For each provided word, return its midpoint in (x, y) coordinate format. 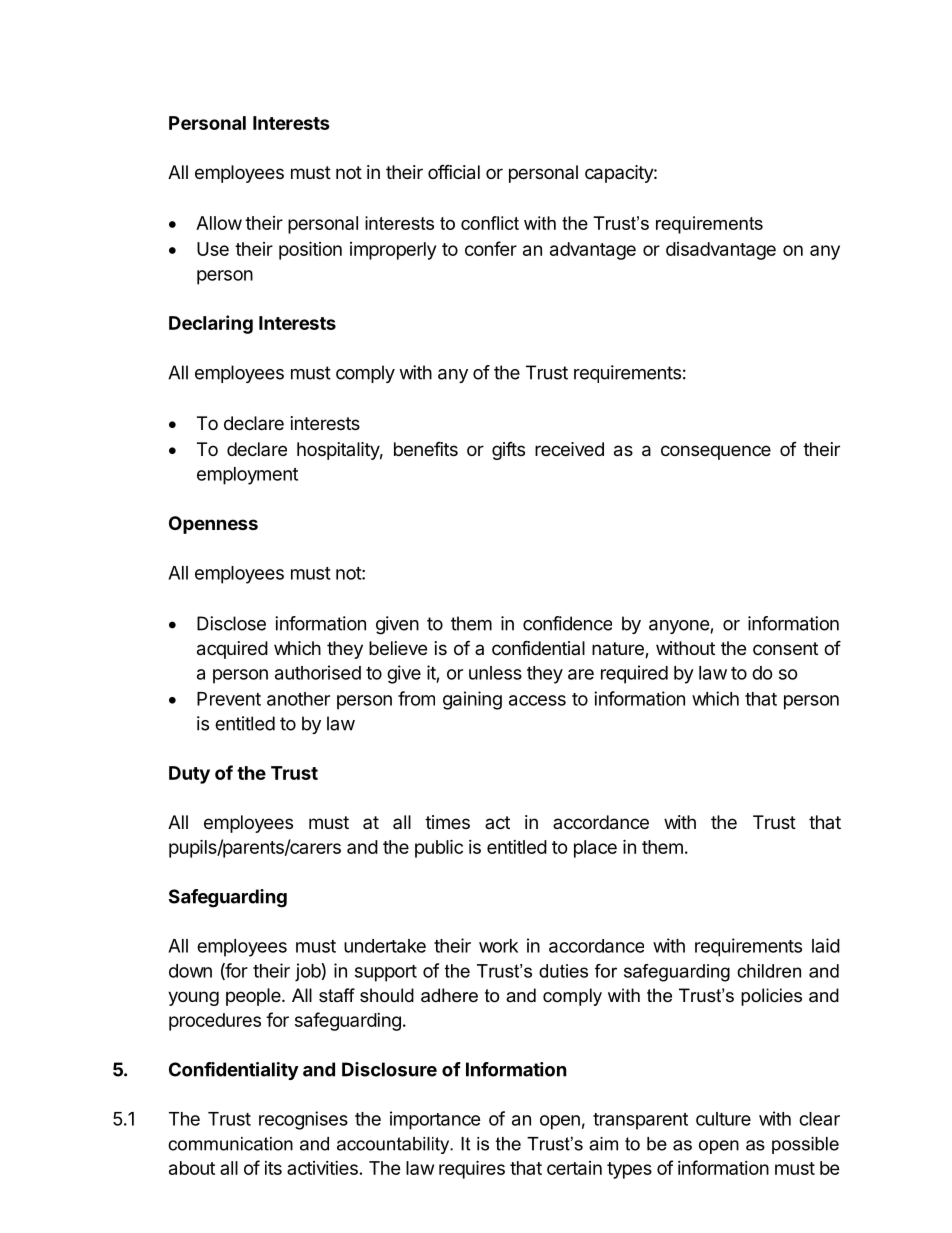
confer (491, 248)
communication (230, 1144)
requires (472, 1169)
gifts (508, 451)
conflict (490, 223)
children (769, 971)
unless (495, 673)
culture (723, 1119)
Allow (219, 223)
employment (247, 476)
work (498, 946)
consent (785, 648)
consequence (716, 452)
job (308, 972)
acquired (232, 650)
